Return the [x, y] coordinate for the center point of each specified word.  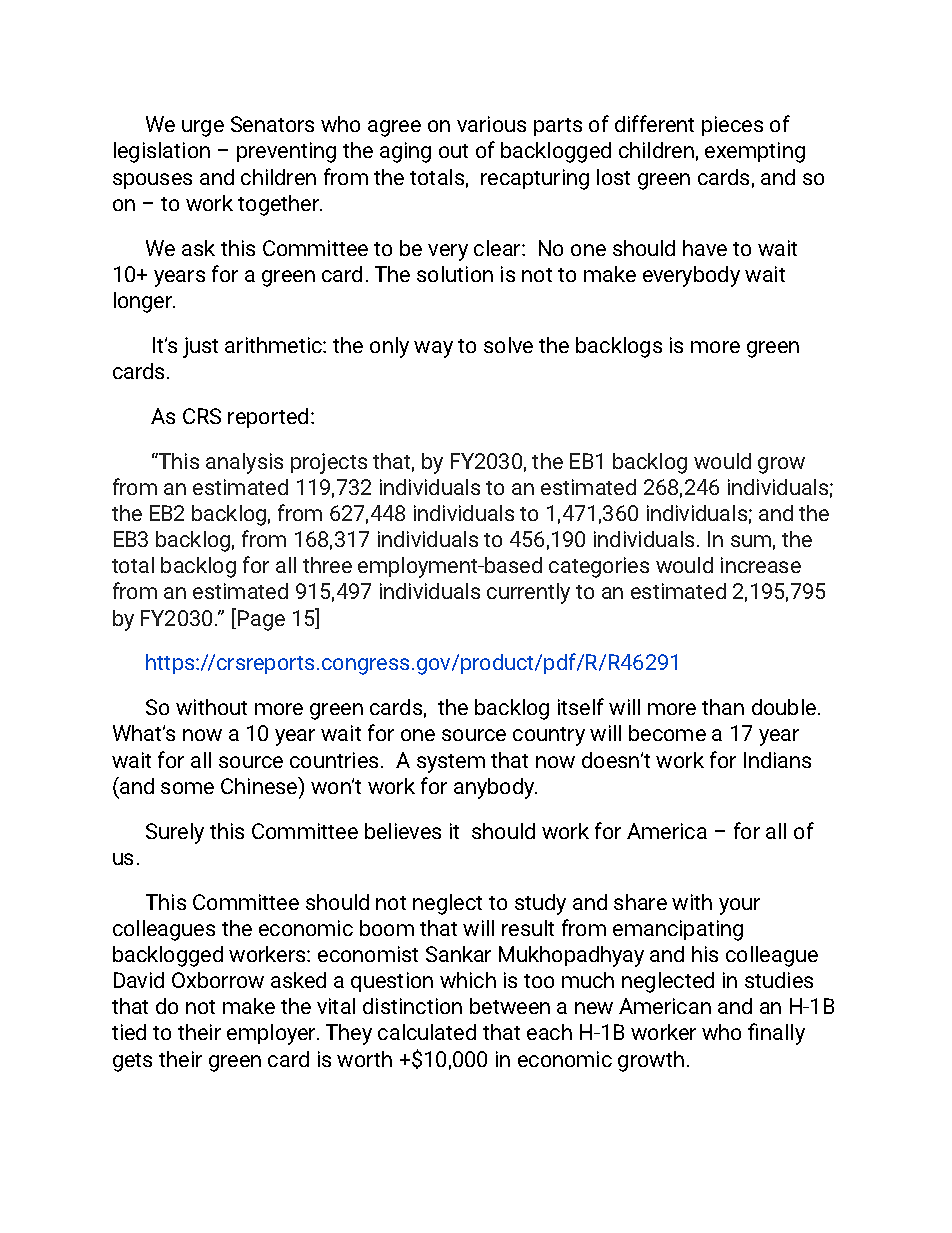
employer [273, 1034]
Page [261, 620]
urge [203, 128]
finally [776, 1034]
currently [528, 593]
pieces [732, 126]
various [491, 124]
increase [761, 565]
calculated [427, 1032]
